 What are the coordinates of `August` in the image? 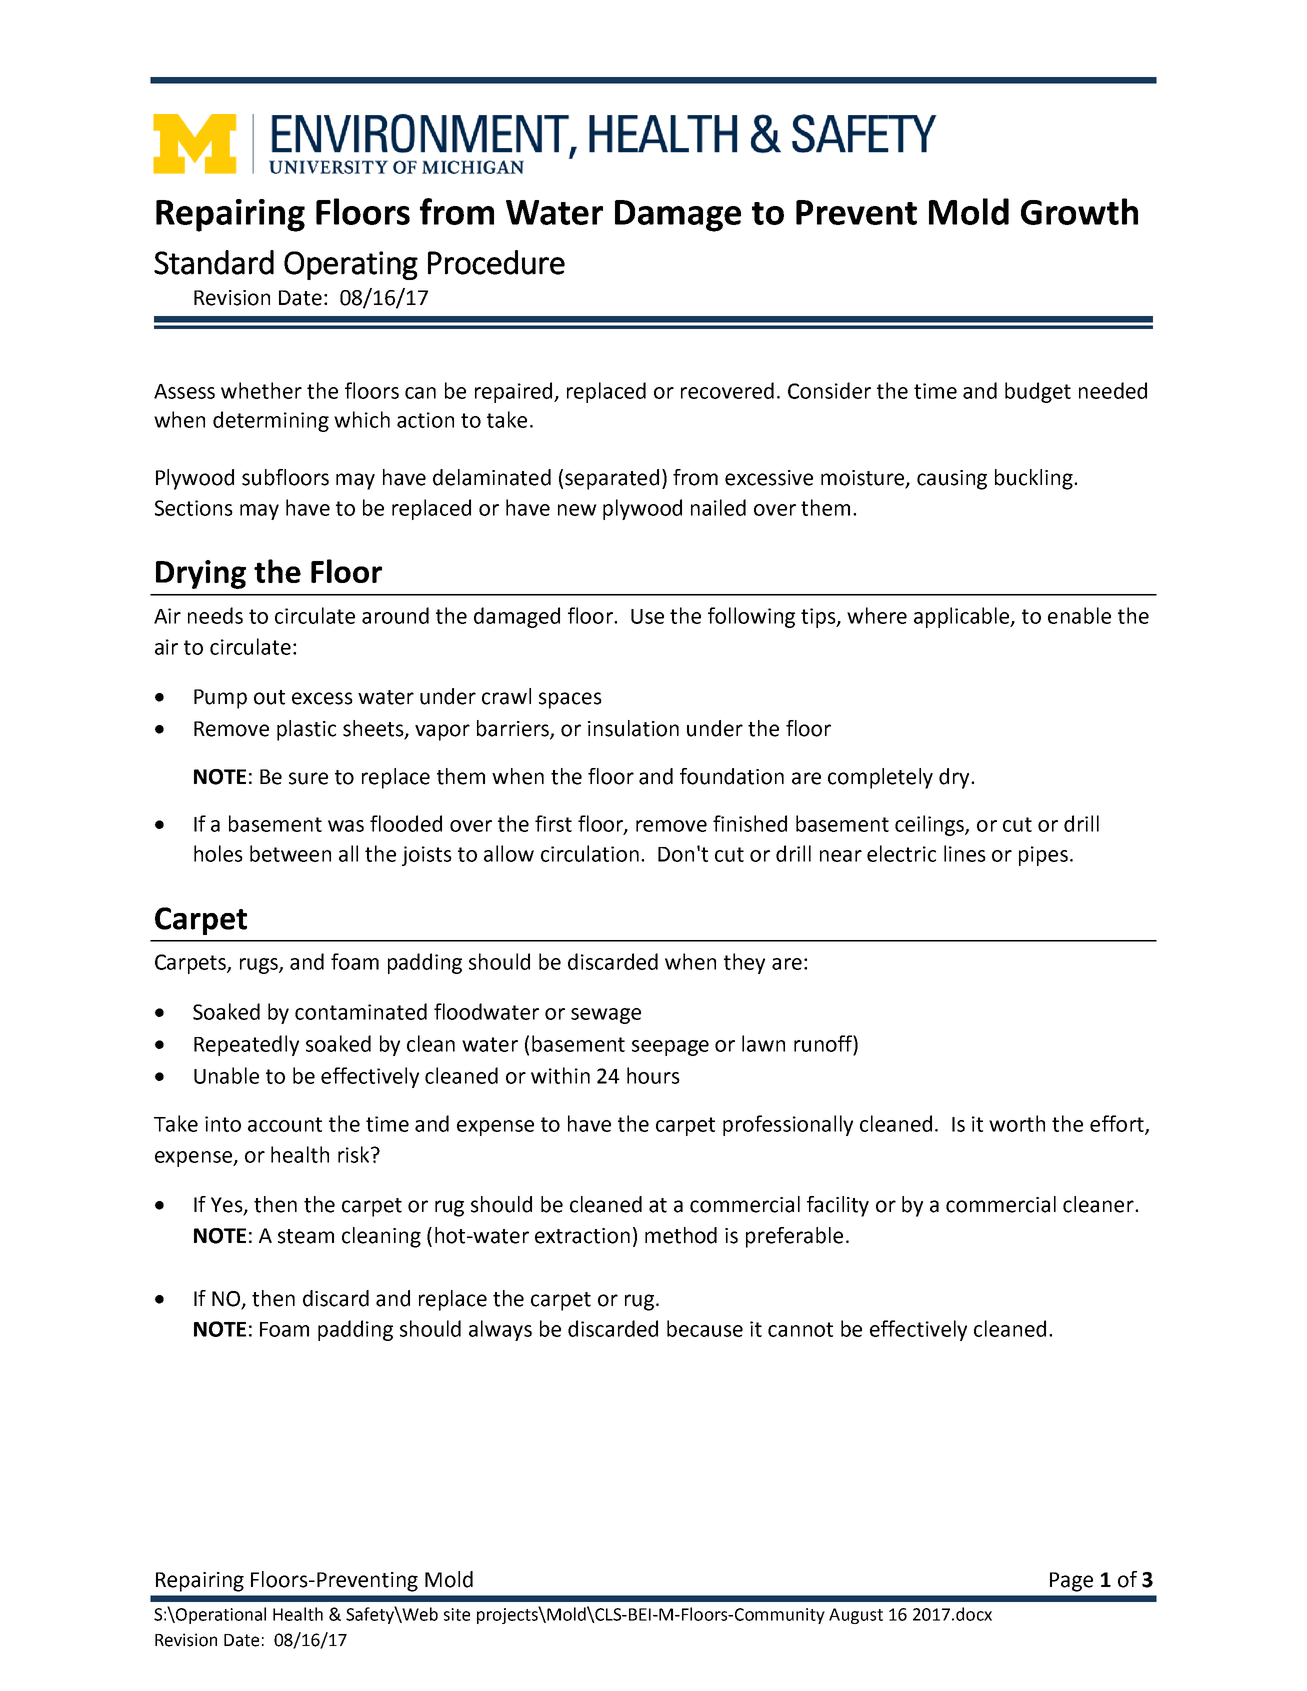 It's located at (856, 1616).
